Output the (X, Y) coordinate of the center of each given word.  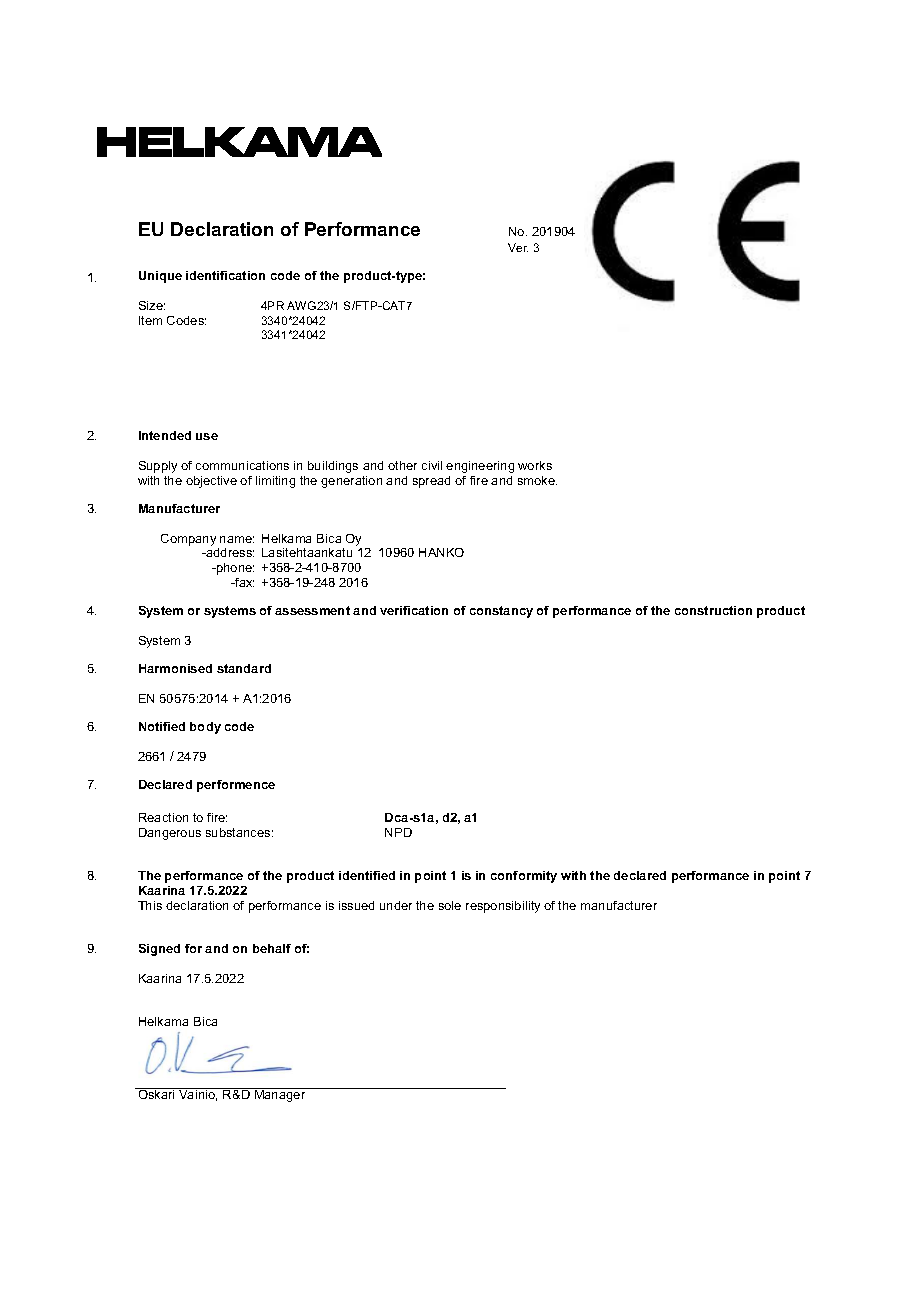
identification (225, 275)
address (229, 552)
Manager (280, 1095)
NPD (398, 832)
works (535, 465)
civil (432, 465)
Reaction (163, 817)
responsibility (503, 907)
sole (450, 905)
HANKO (441, 552)
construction (713, 610)
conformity (524, 877)
